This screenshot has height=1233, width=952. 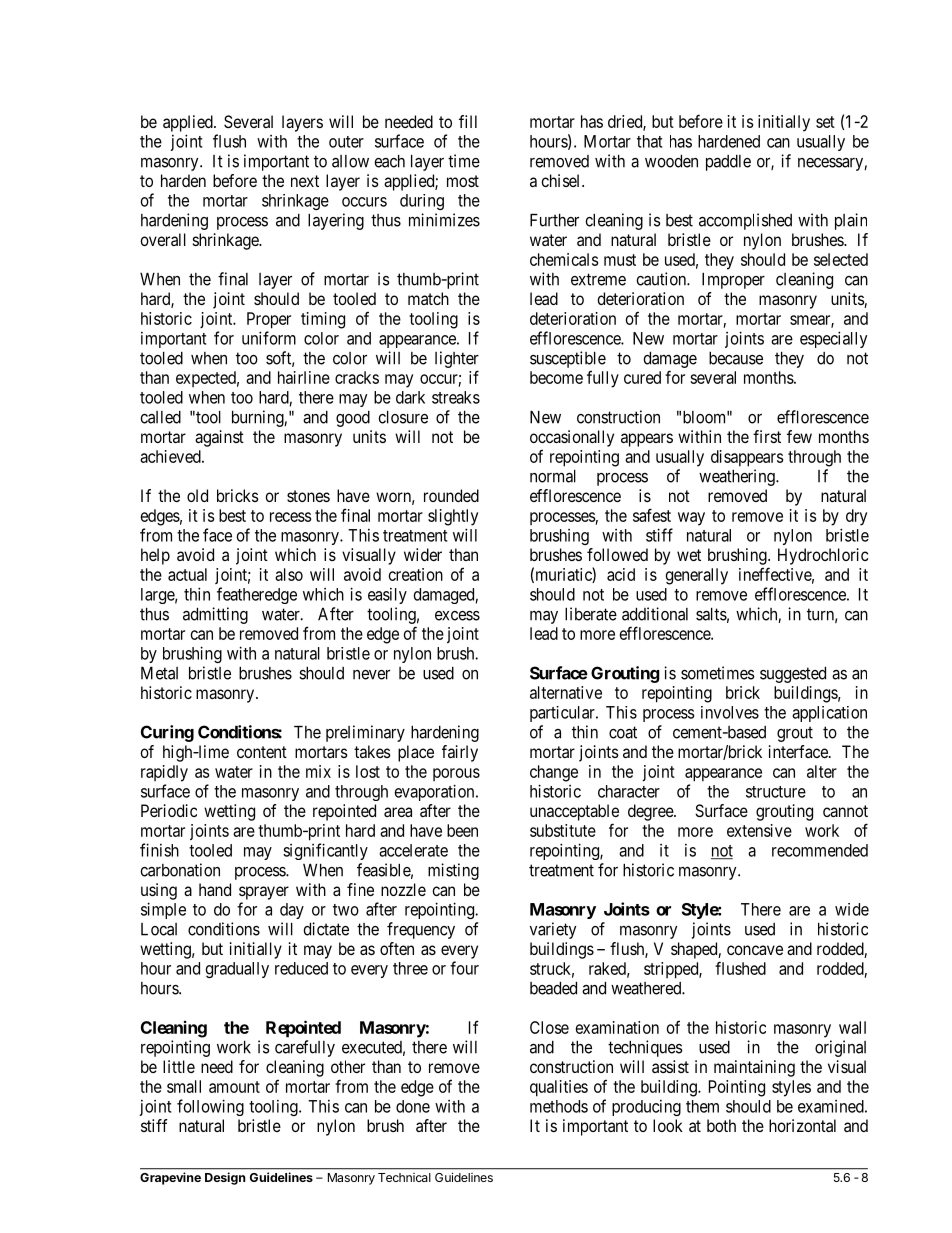 What do you see at coordinates (457, 616) in the screenshot?
I see `excess` at bounding box center [457, 616].
